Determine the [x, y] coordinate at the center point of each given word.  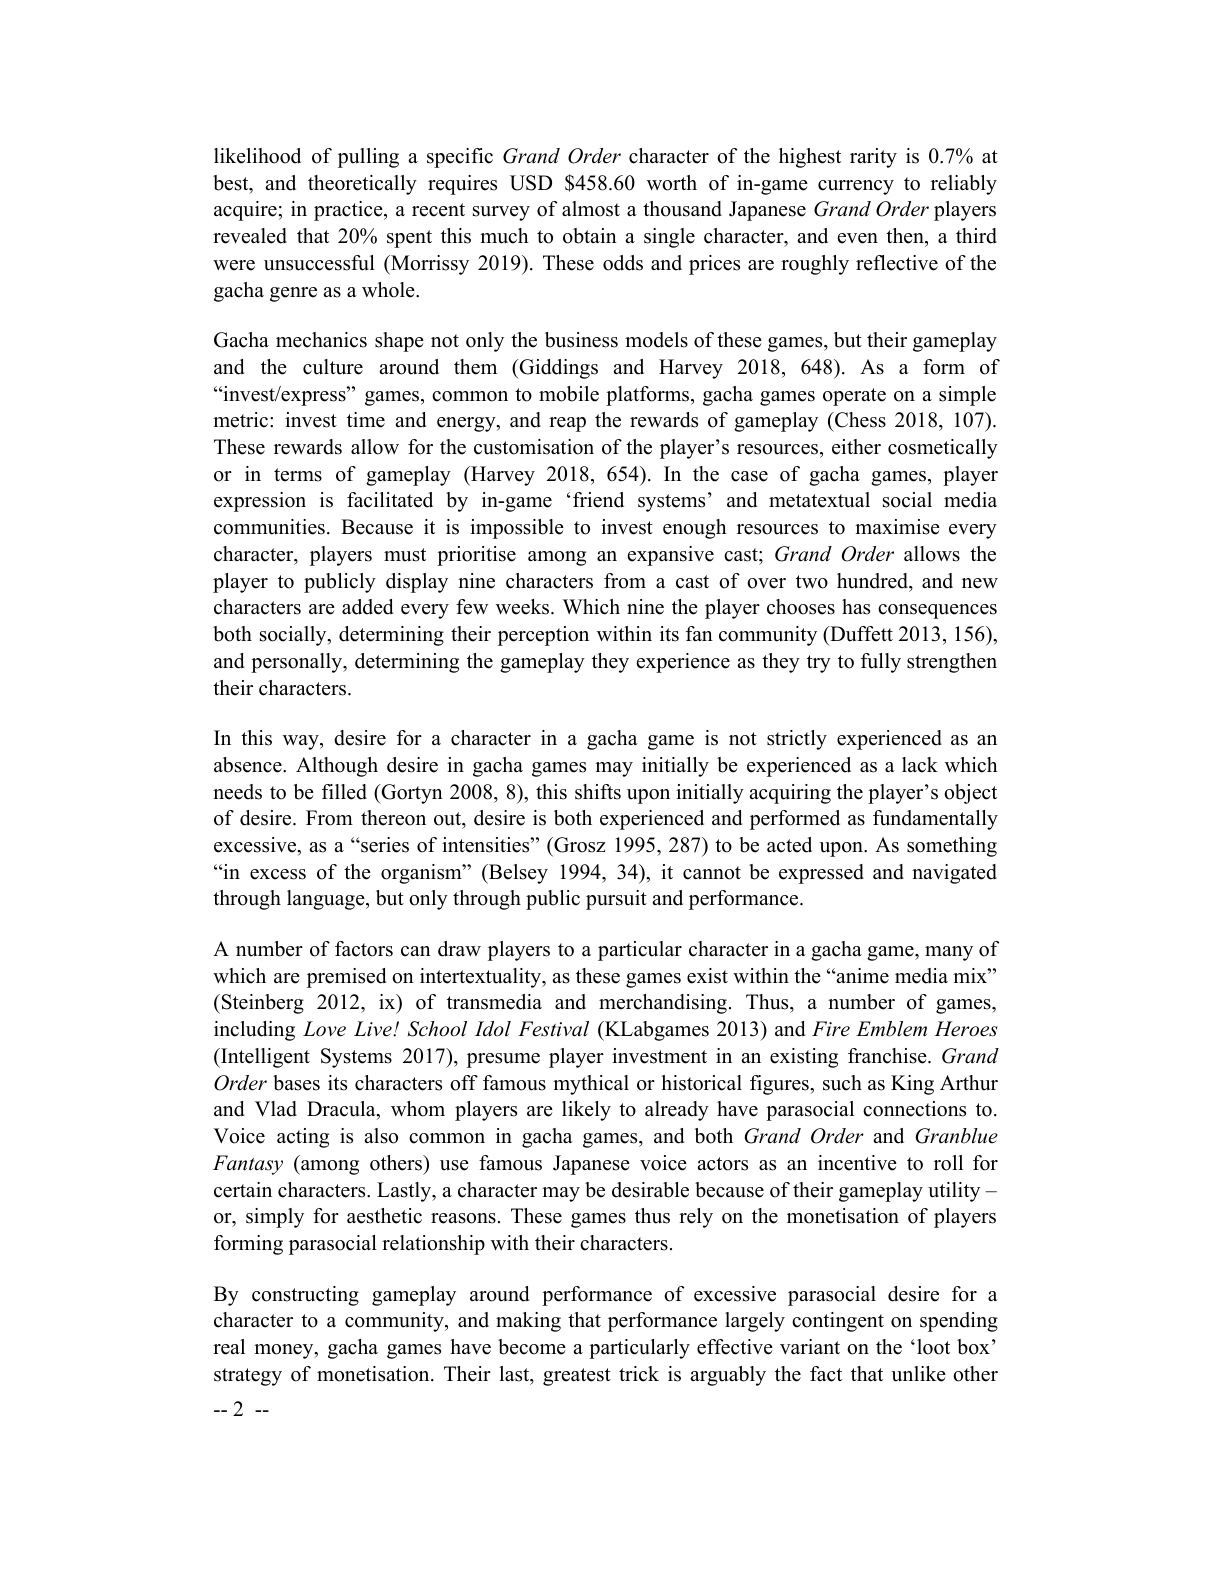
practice [349, 211]
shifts [598, 792]
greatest [577, 1377]
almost [591, 209]
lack [920, 765]
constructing [305, 1296]
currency [856, 187]
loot [933, 1347]
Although [337, 767]
